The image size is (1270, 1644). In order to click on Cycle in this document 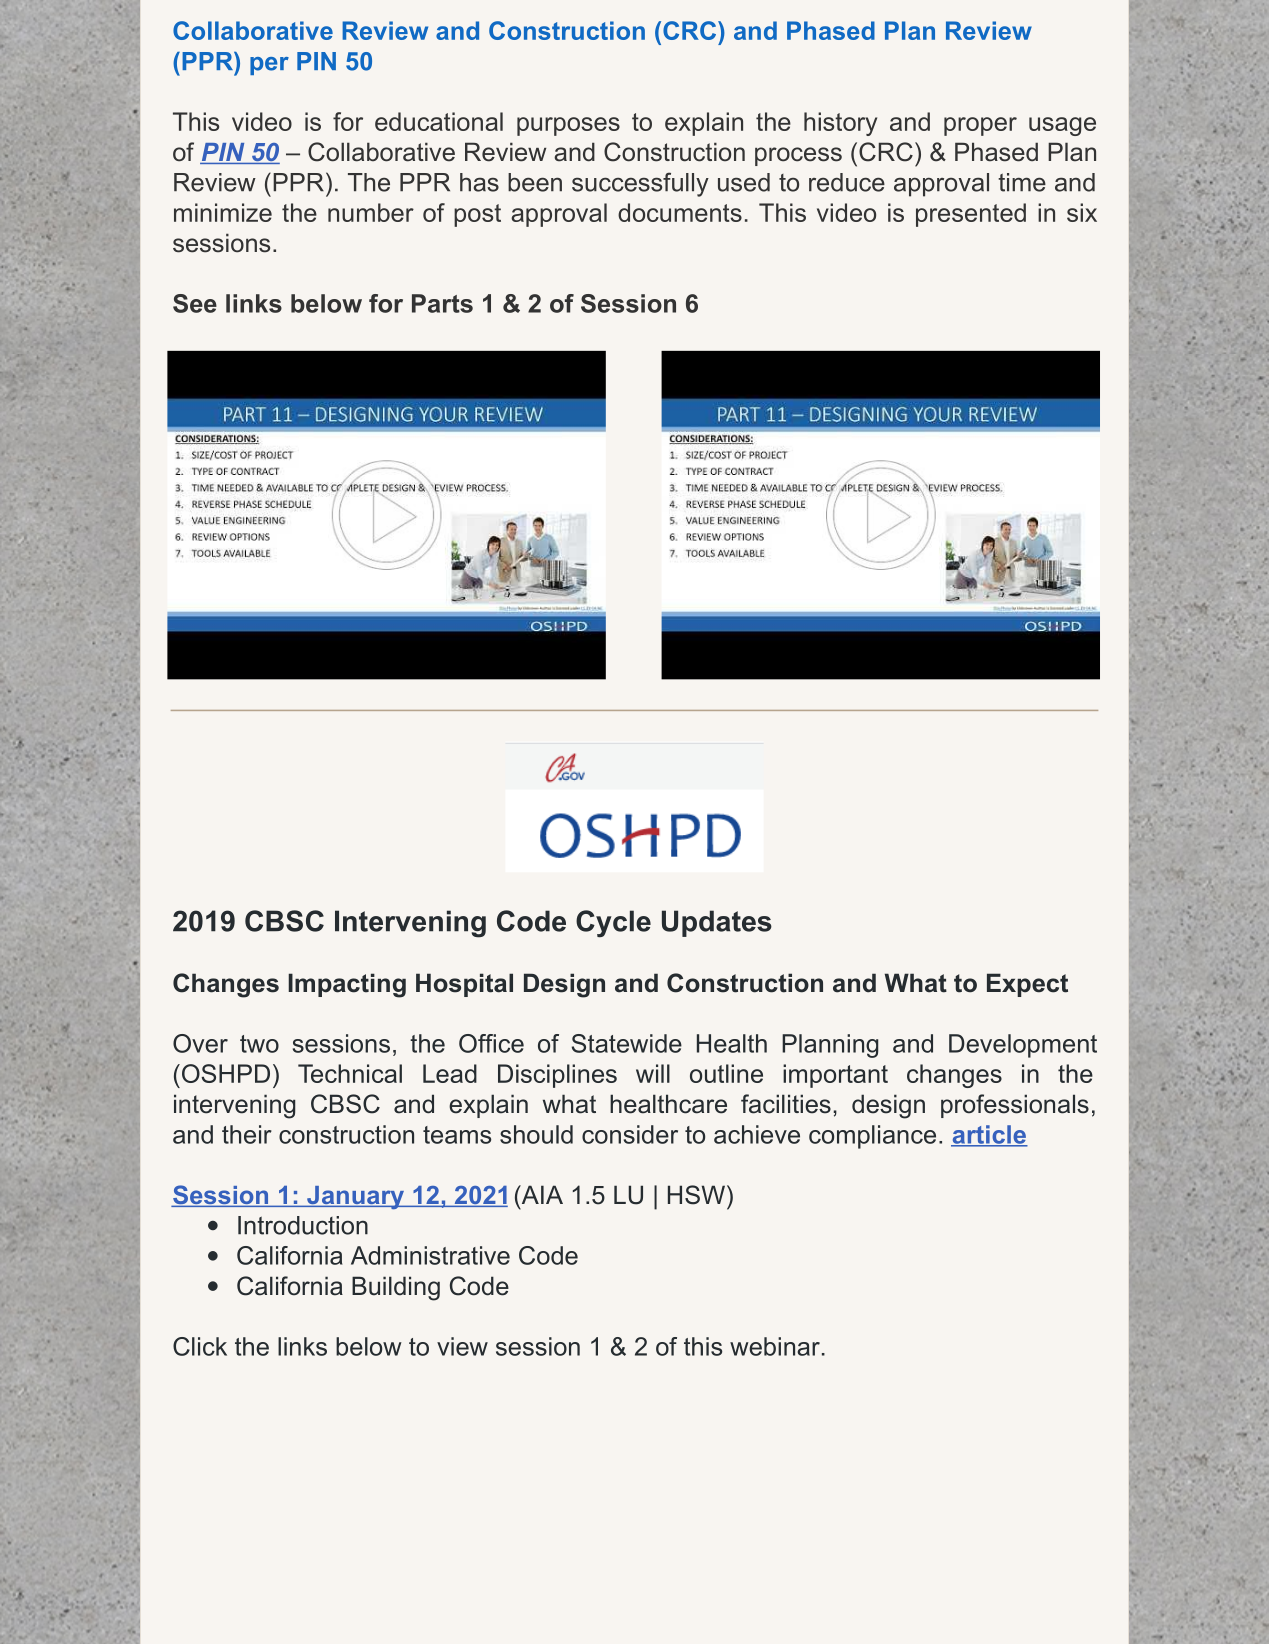, I will do `click(613, 924)`.
